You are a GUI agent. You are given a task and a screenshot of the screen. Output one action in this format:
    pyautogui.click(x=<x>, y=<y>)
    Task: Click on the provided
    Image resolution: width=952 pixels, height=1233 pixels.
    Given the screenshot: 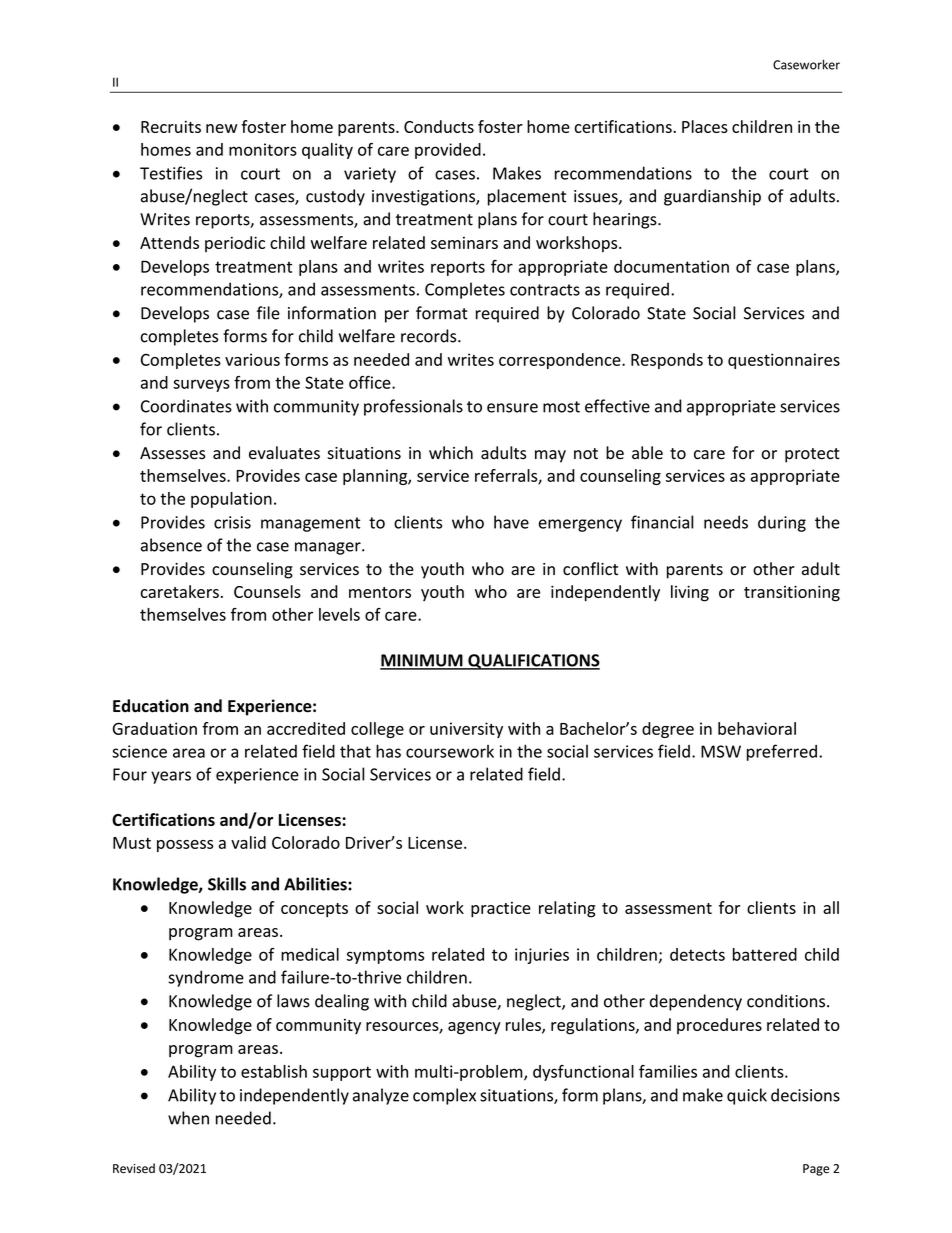 What is the action you would take?
    pyautogui.click(x=448, y=151)
